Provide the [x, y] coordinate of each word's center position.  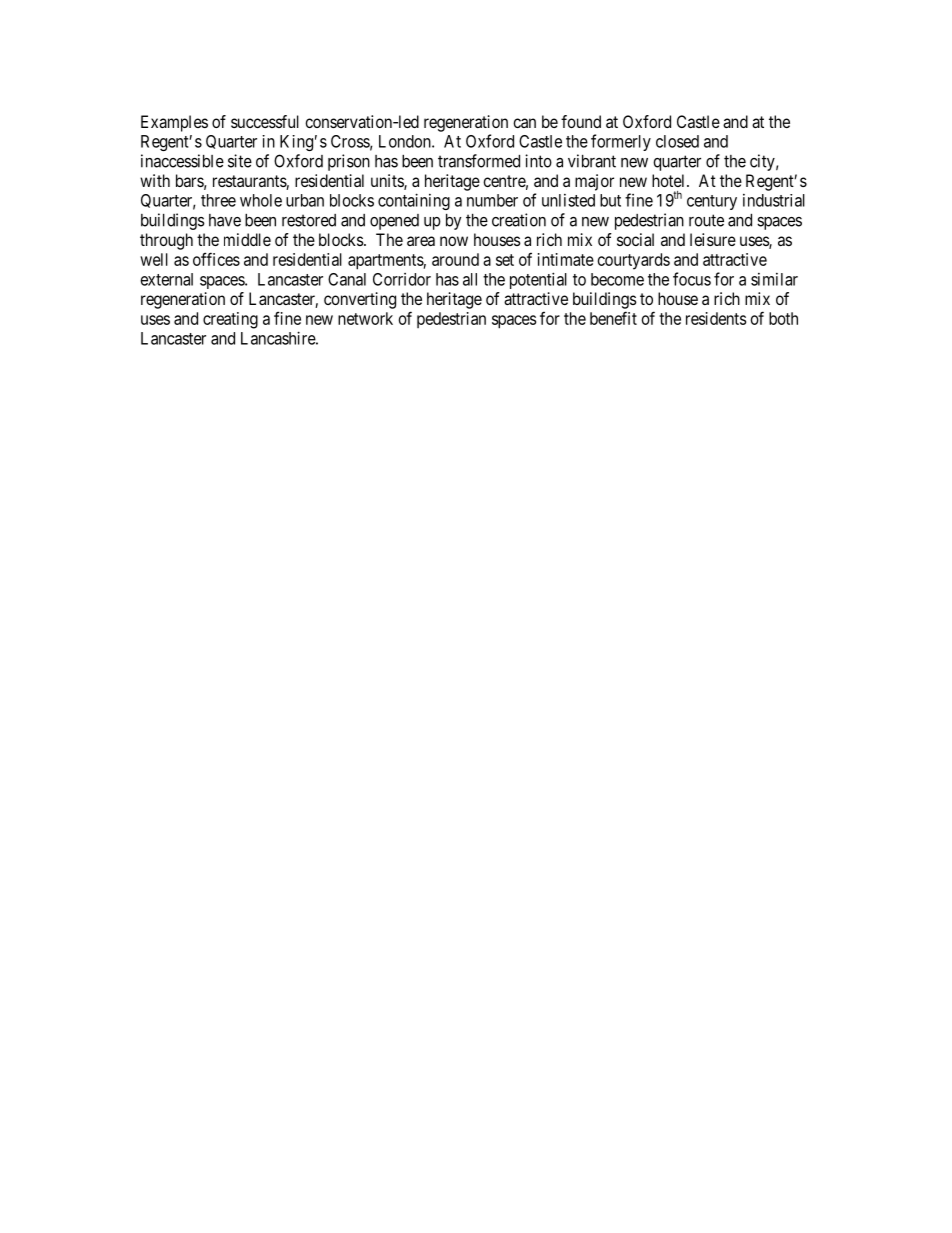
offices [216, 259]
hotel [670, 180]
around [455, 259]
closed [677, 141]
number [492, 200]
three [218, 200]
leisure [713, 239]
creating [230, 320]
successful [265, 121]
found [581, 121]
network [365, 318]
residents [716, 318]
